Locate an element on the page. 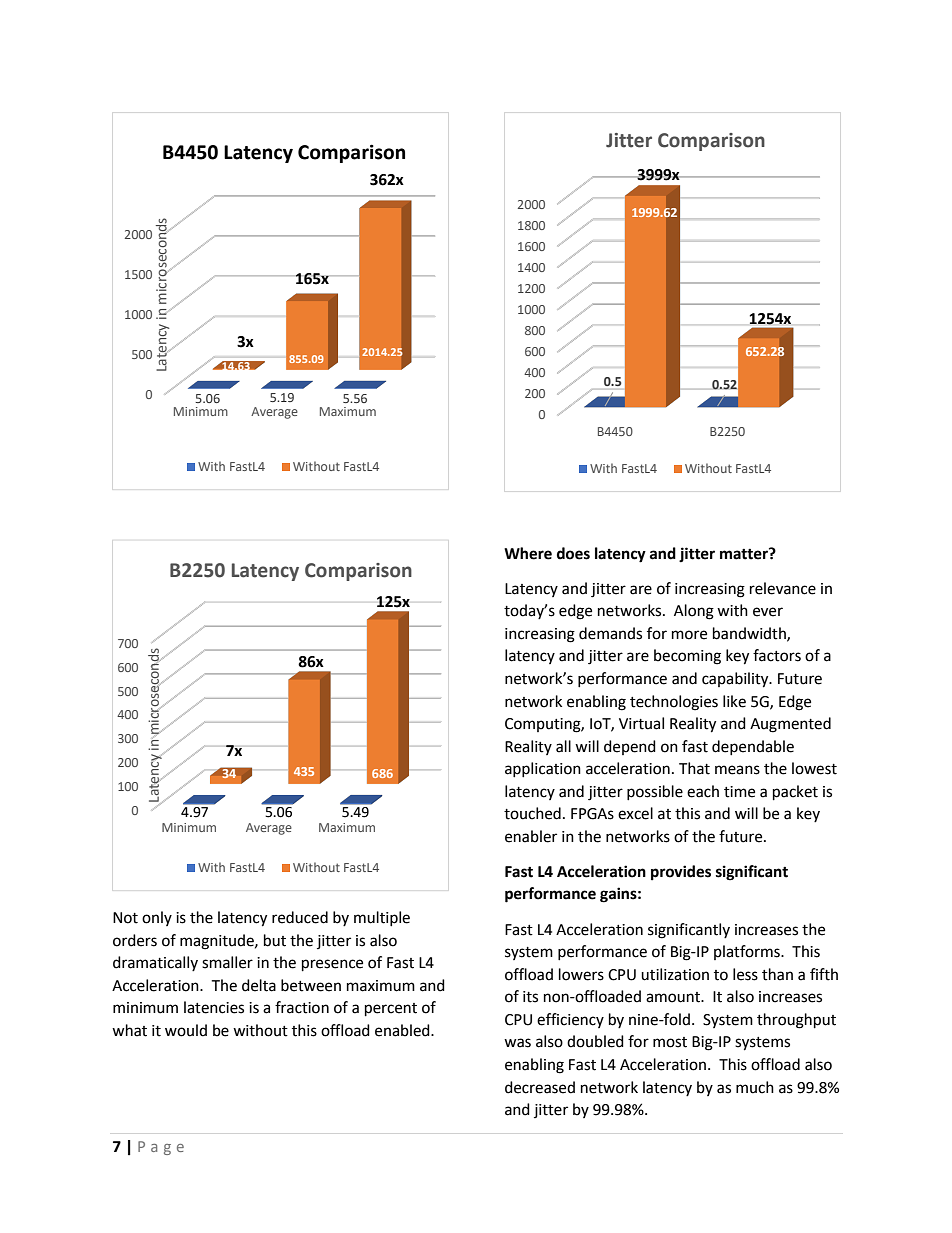 This document has width=952, height=1233. like is located at coordinates (734, 701).
